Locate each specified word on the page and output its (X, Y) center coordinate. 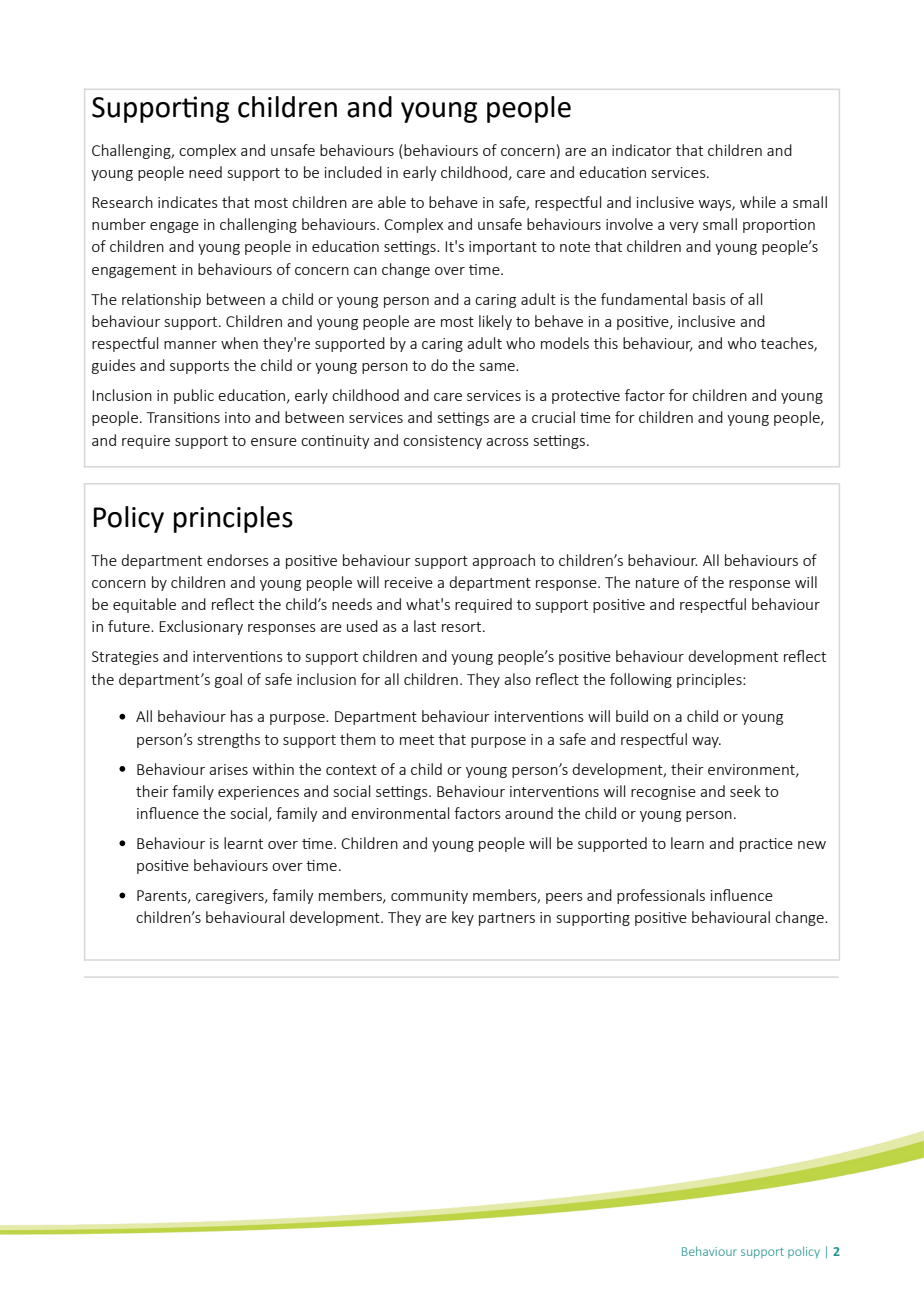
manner (190, 345)
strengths (229, 740)
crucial (553, 417)
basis (709, 299)
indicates (188, 202)
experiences (258, 793)
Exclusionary (201, 627)
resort (463, 627)
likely (495, 322)
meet (417, 740)
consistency (442, 442)
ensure (274, 442)
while (758, 202)
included (353, 172)
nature (657, 583)
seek (745, 791)
